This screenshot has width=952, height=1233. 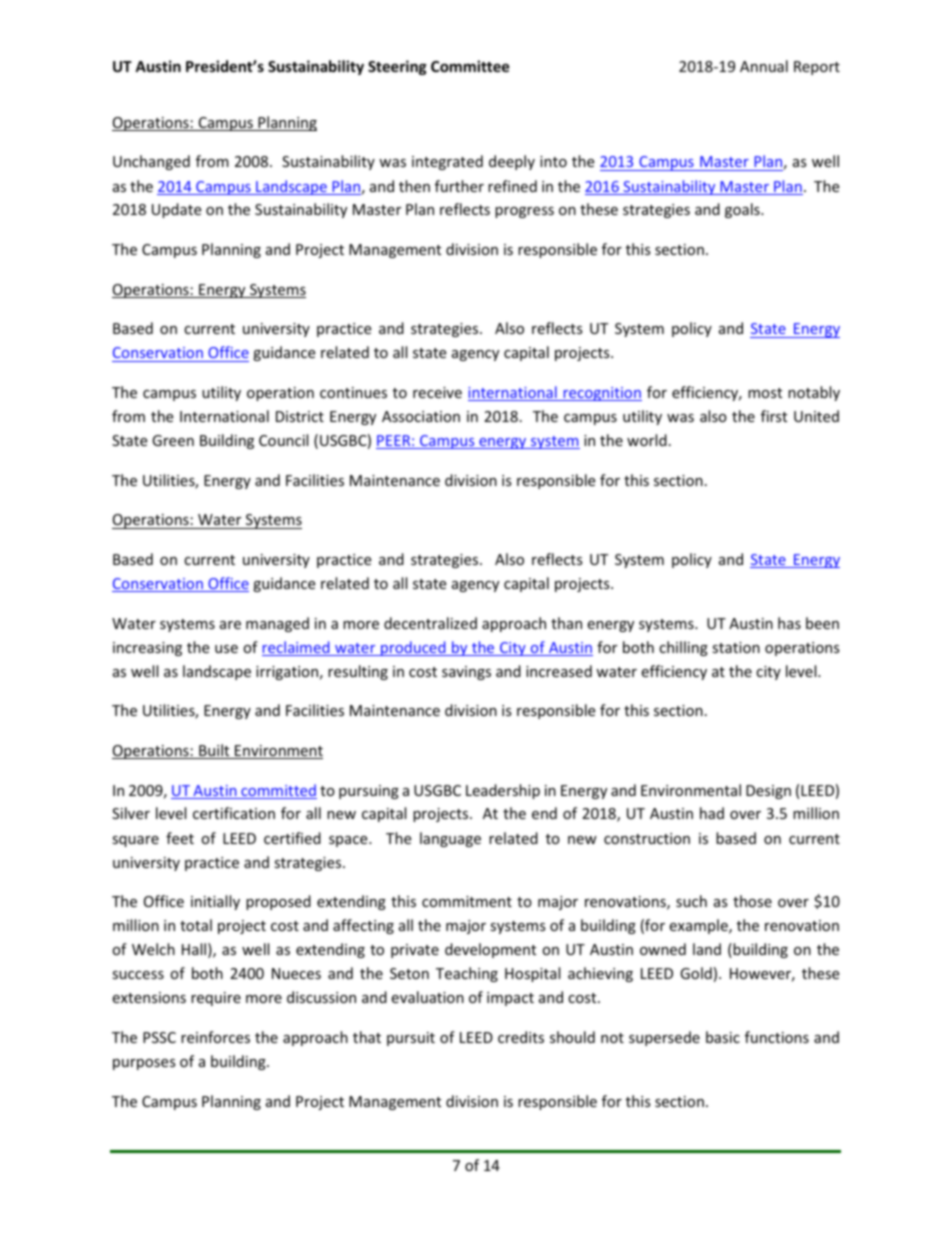 What do you see at coordinates (214, 751) in the screenshot?
I see `Built` at bounding box center [214, 751].
